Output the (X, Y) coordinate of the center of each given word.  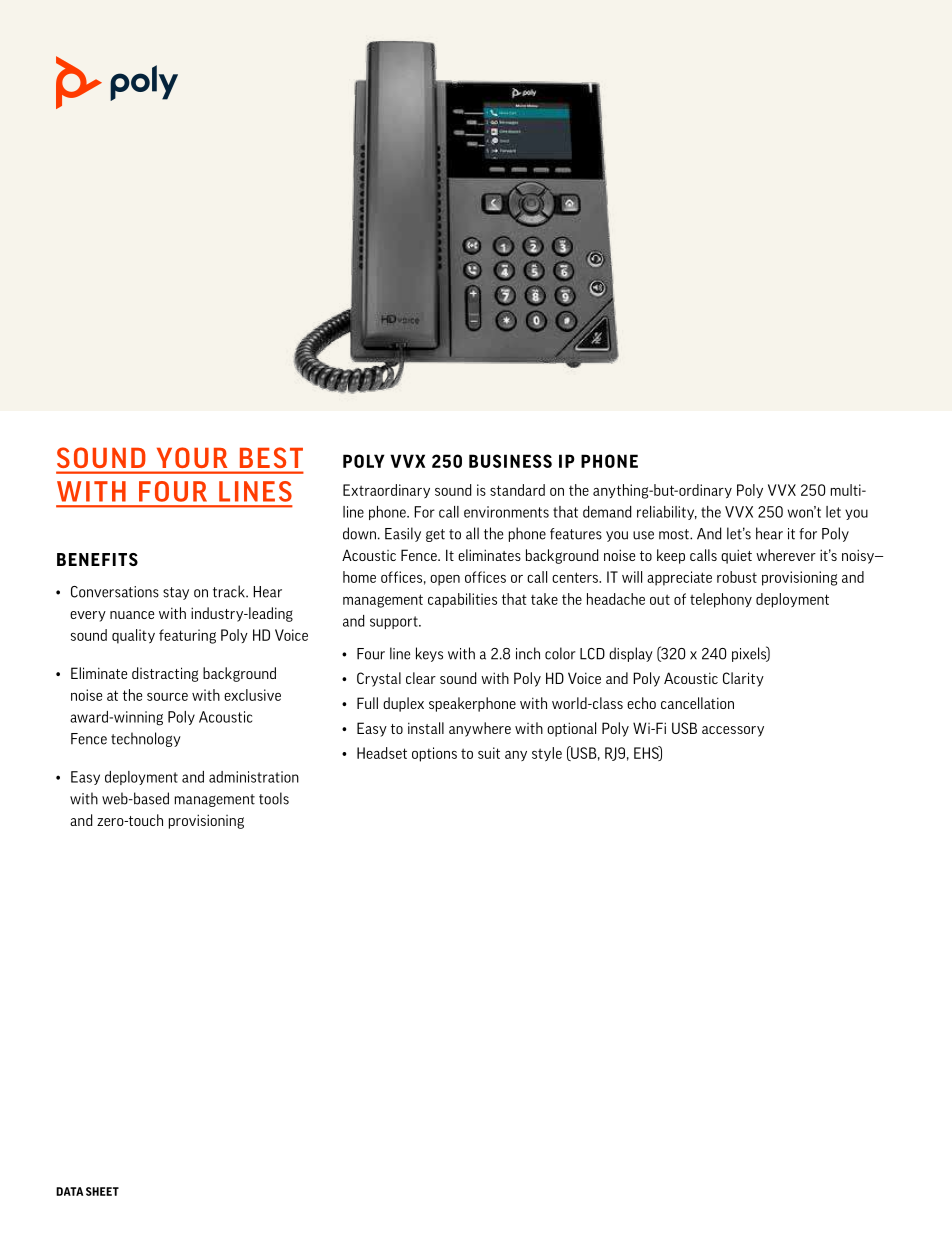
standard (517, 490)
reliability (667, 513)
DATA (69, 1191)
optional (571, 729)
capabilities (462, 600)
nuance (132, 615)
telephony (721, 600)
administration (254, 777)
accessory (733, 731)
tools (274, 798)
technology (146, 739)
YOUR (192, 458)
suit (489, 753)
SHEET (102, 1191)
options (434, 754)
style (547, 754)
